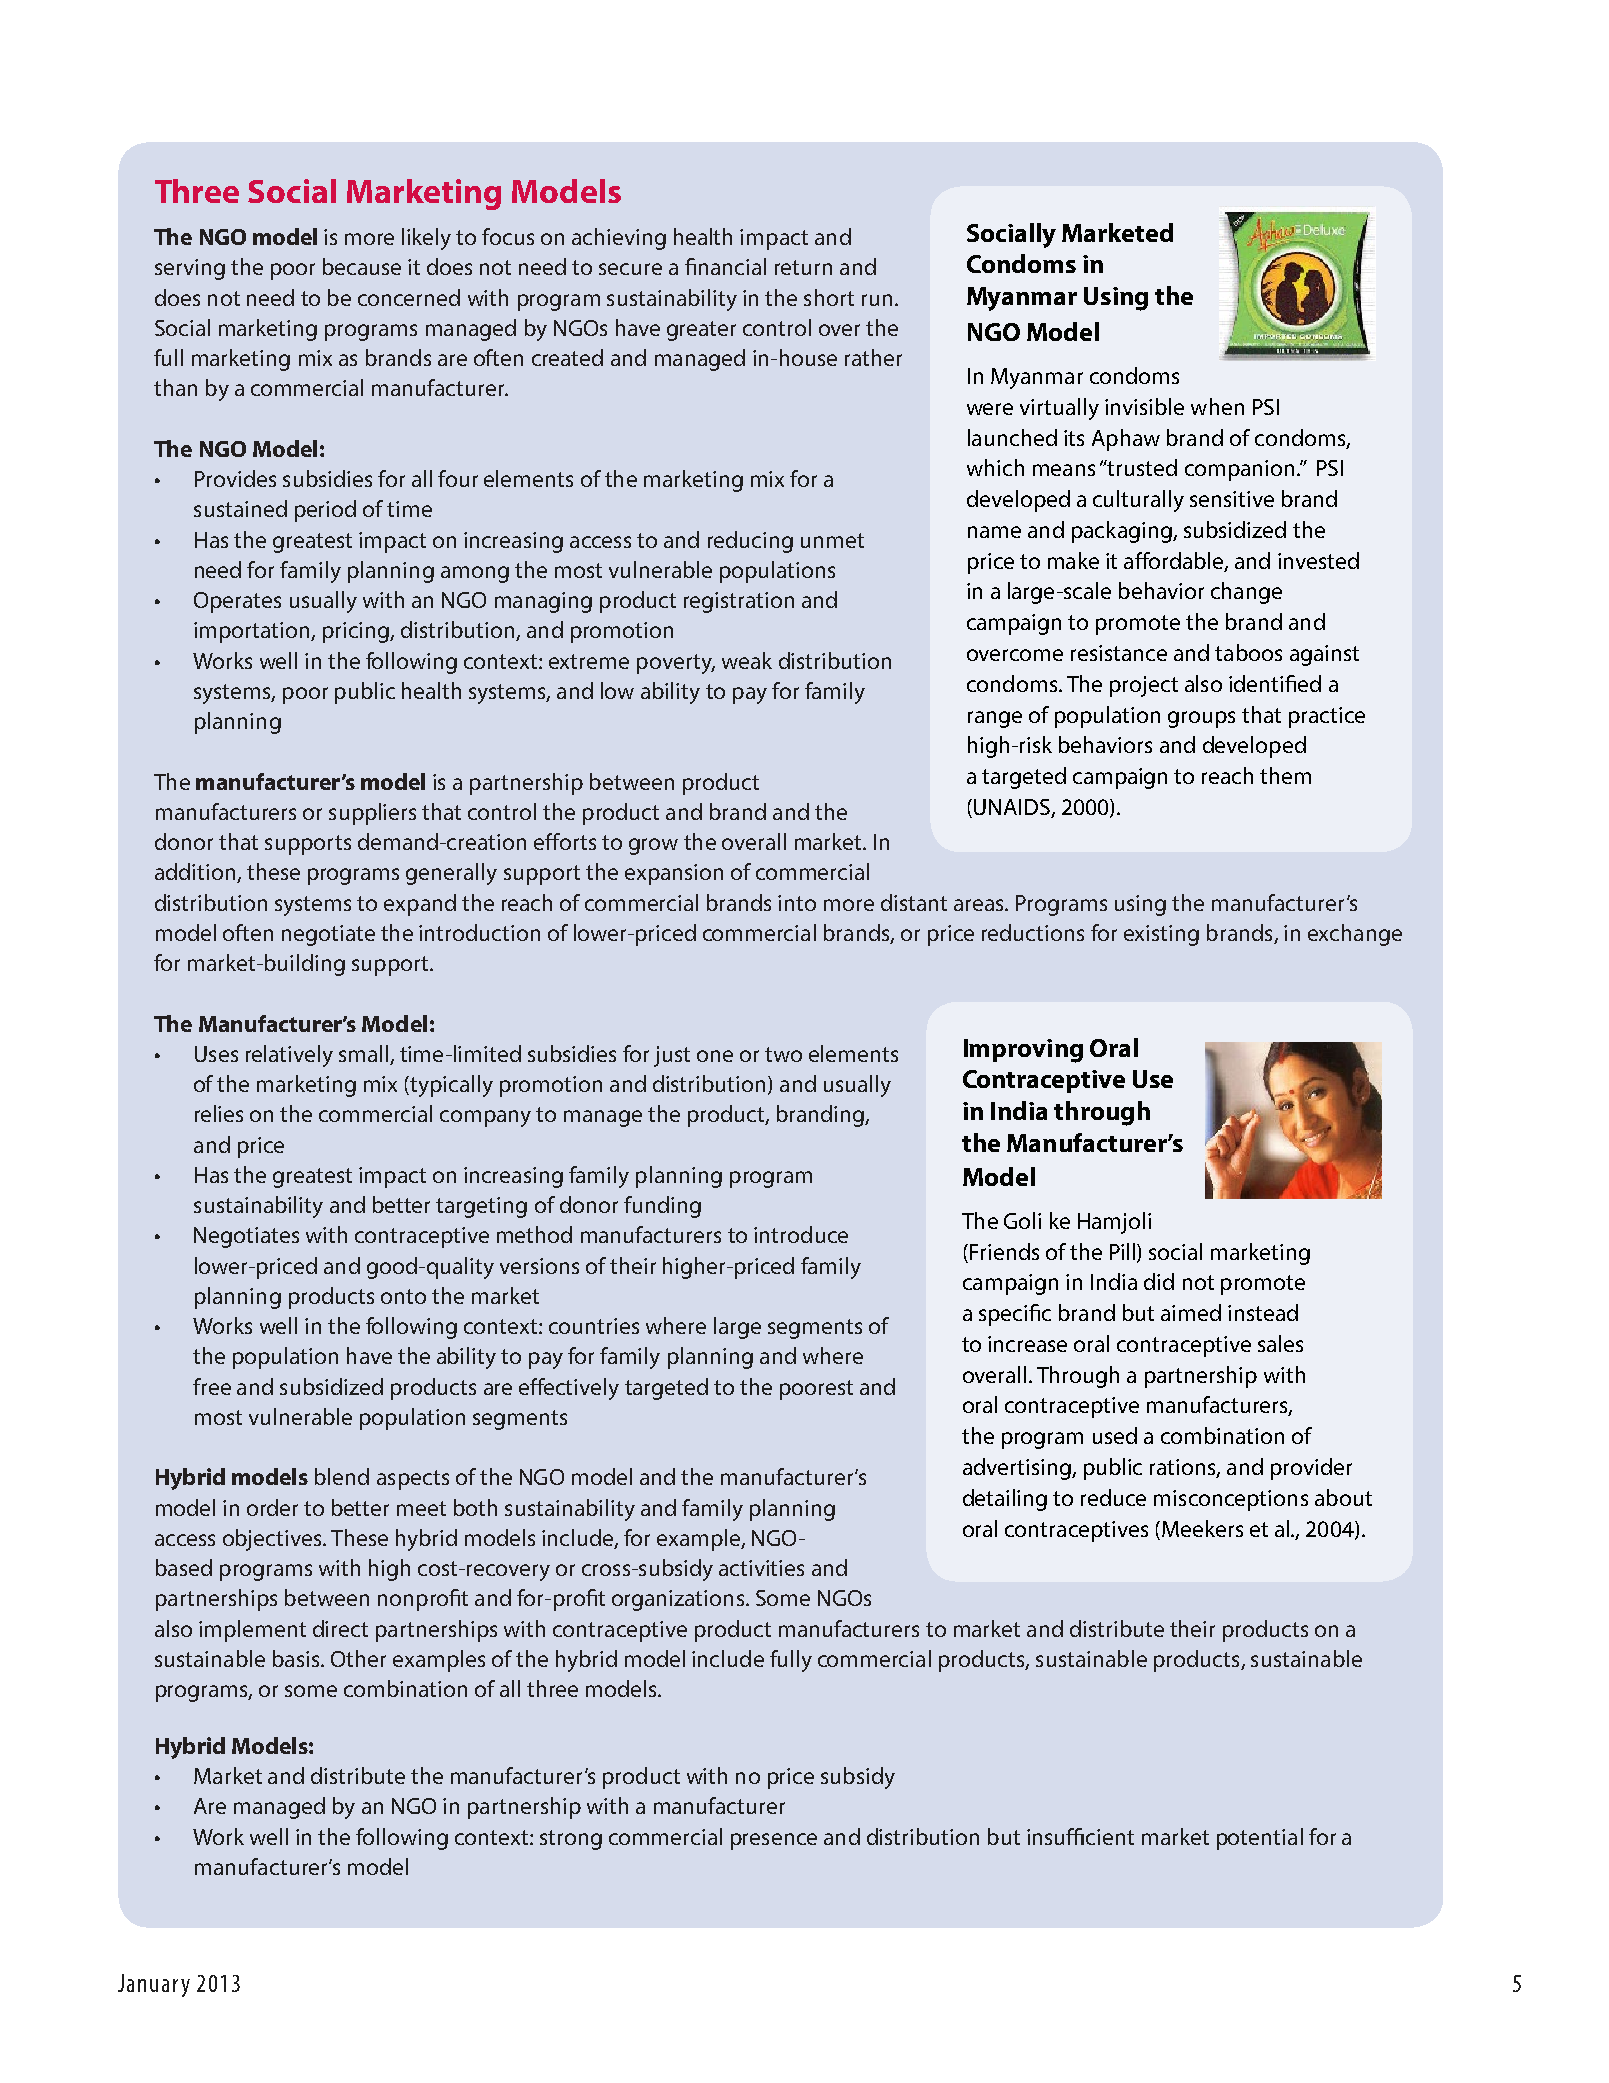 This screenshot has height=2083, width=1609. Describe the element at coordinates (362, 266) in the screenshot. I see `because` at that location.
